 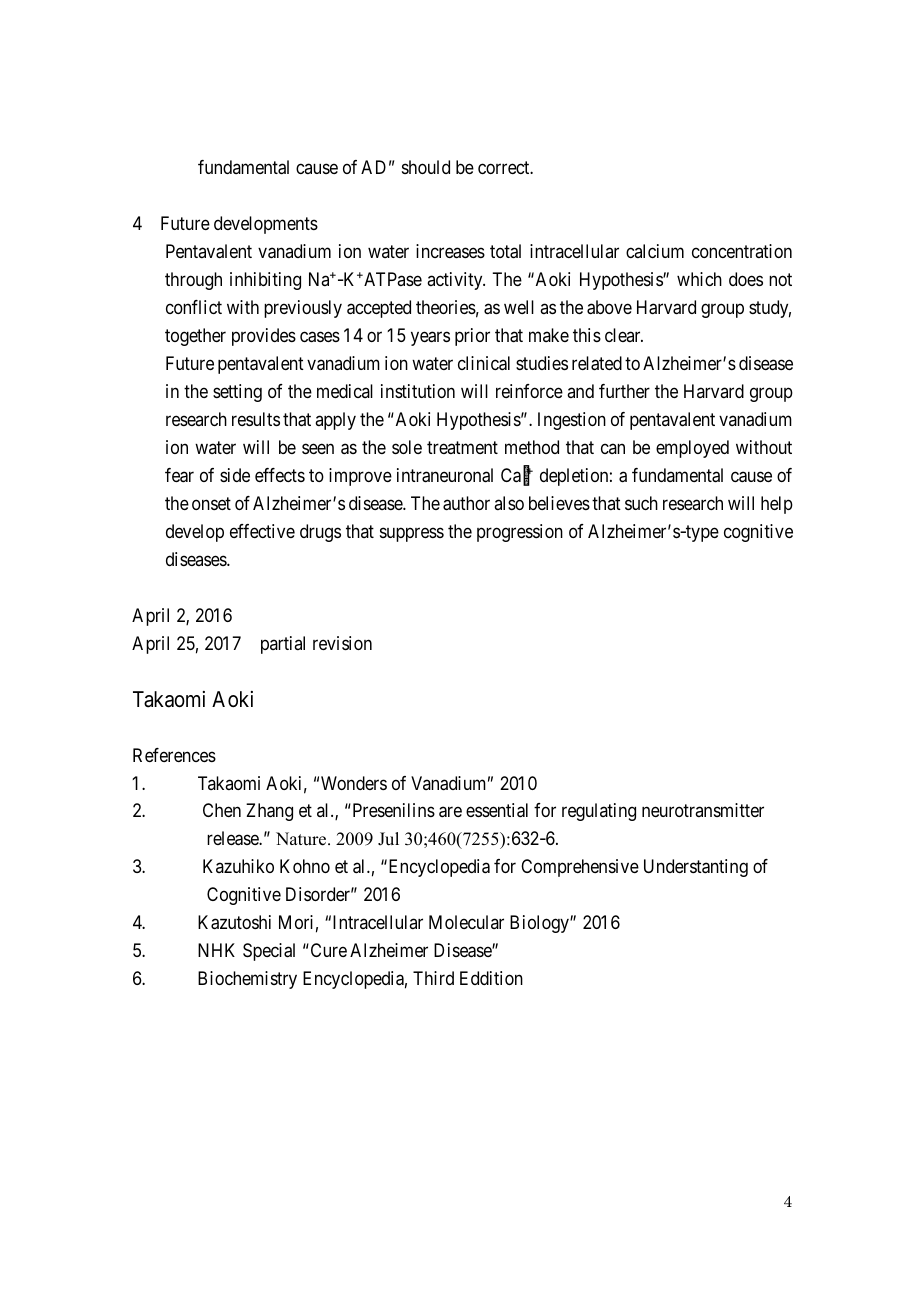 I want to click on treatment, so click(x=462, y=447).
